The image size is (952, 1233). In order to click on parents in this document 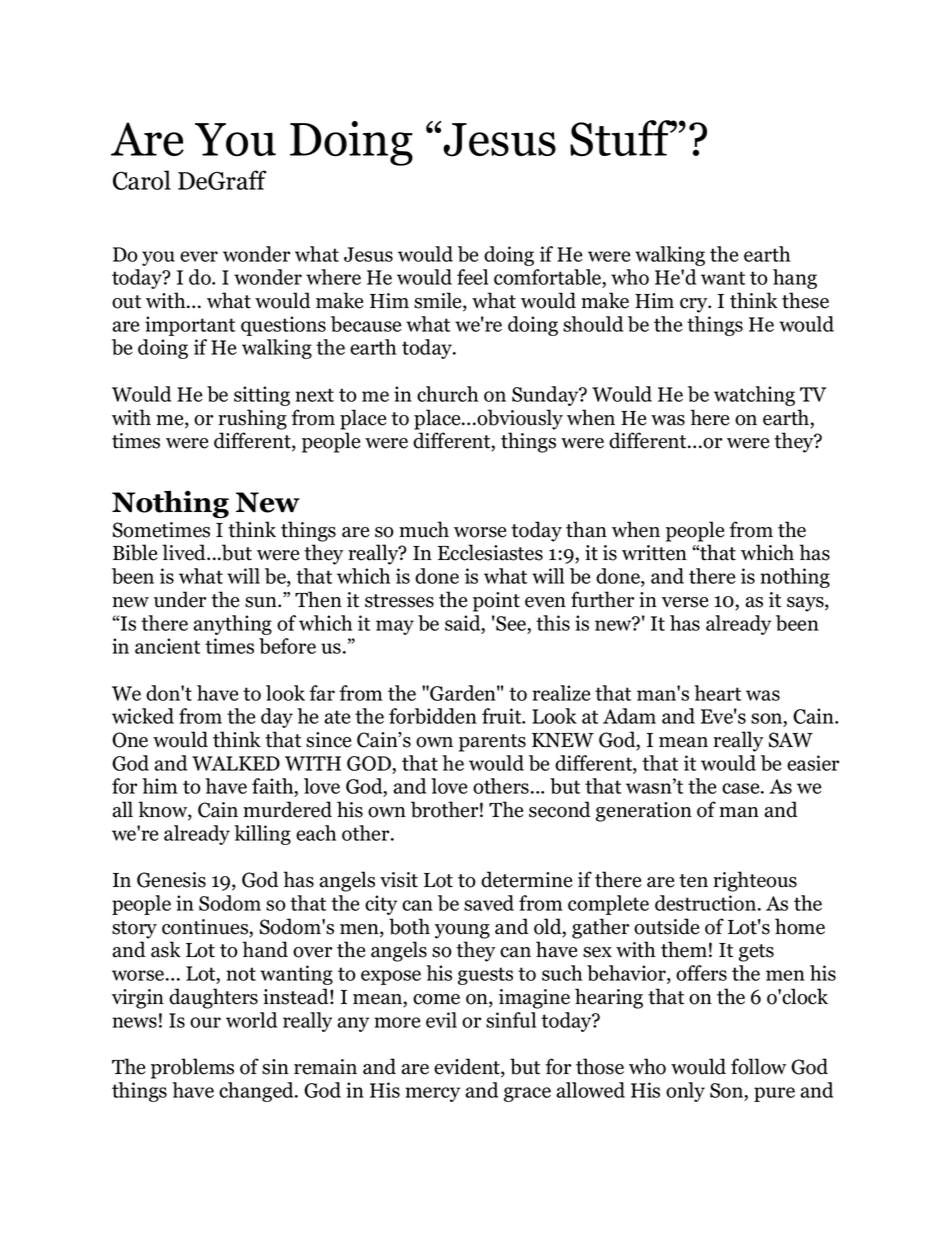, I will do `click(492, 743)`.
